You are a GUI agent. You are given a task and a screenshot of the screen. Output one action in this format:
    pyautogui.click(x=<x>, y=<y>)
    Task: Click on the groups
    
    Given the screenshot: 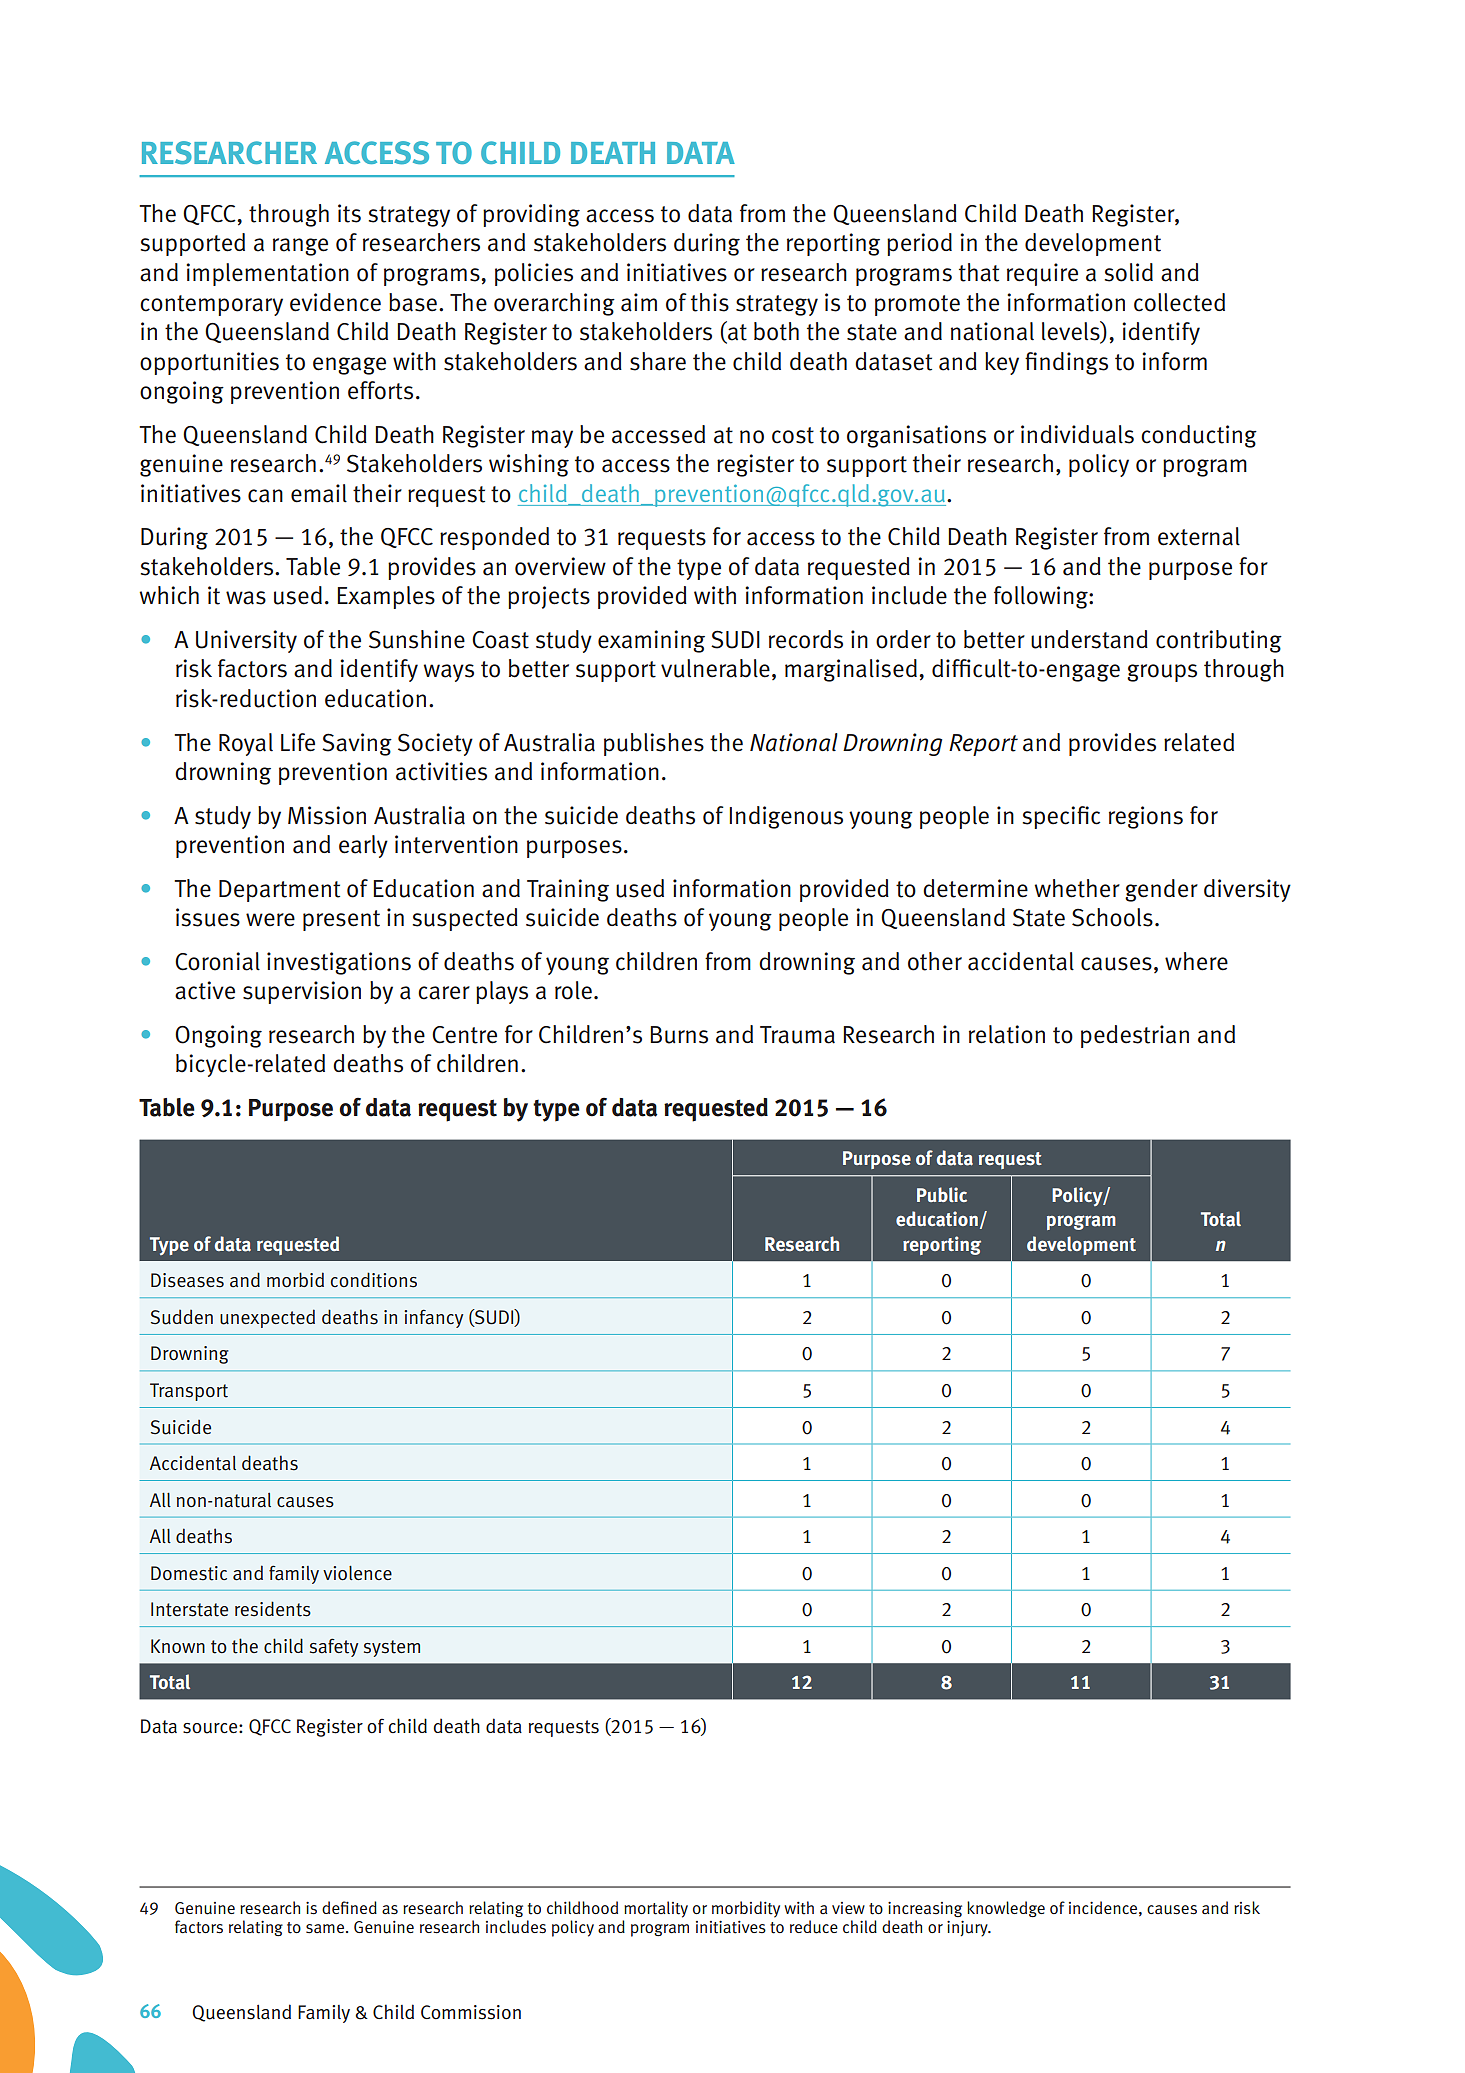 What is the action you would take?
    pyautogui.click(x=1162, y=673)
